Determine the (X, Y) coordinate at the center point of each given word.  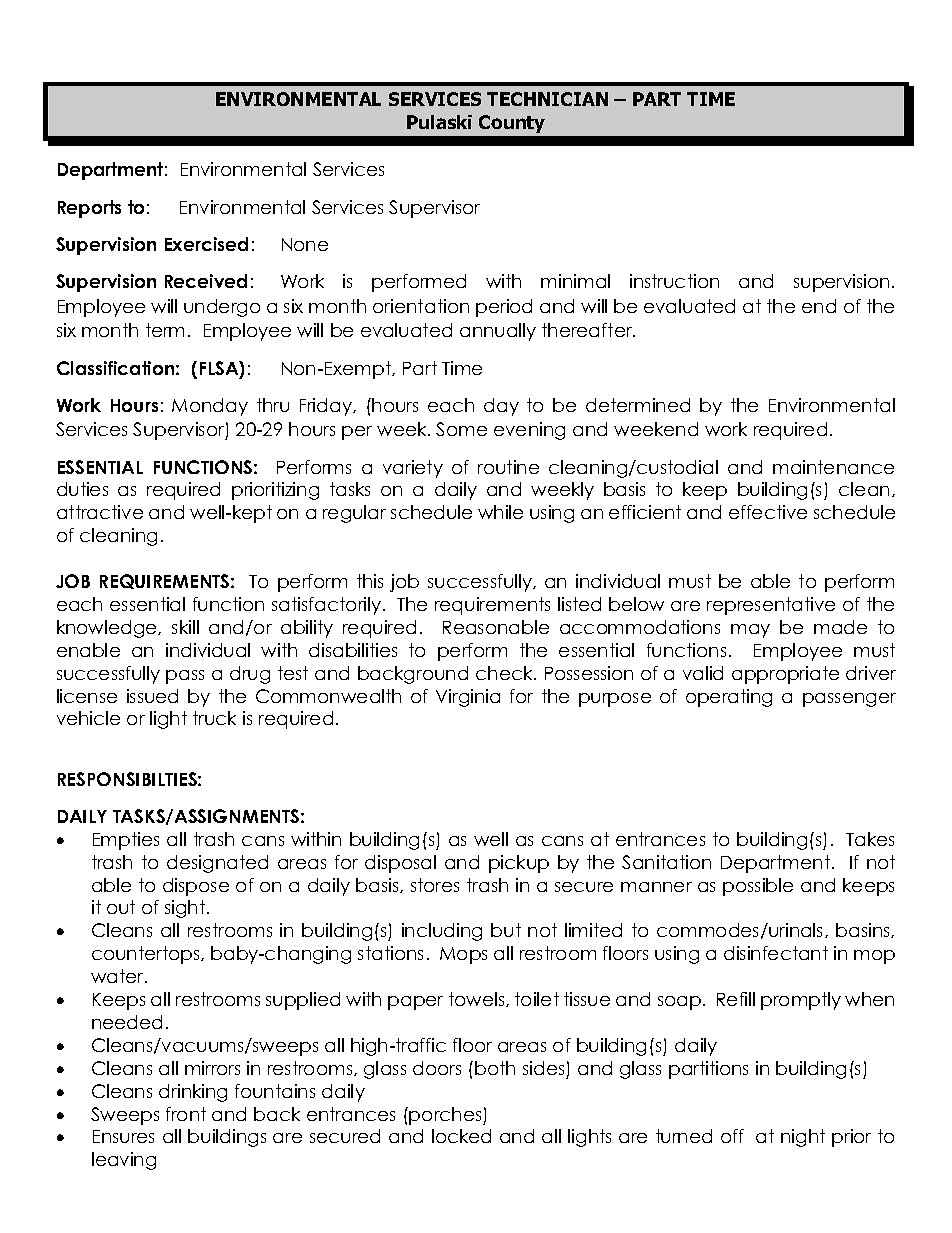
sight (186, 909)
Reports (89, 209)
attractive (100, 512)
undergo (222, 308)
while (500, 512)
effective (768, 512)
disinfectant (776, 953)
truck (214, 718)
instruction (674, 281)
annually (498, 332)
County (512, 124)
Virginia (468, 698)
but (506, 930)
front (186, 1114)
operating (729, 698)
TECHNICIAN (547, 99)
